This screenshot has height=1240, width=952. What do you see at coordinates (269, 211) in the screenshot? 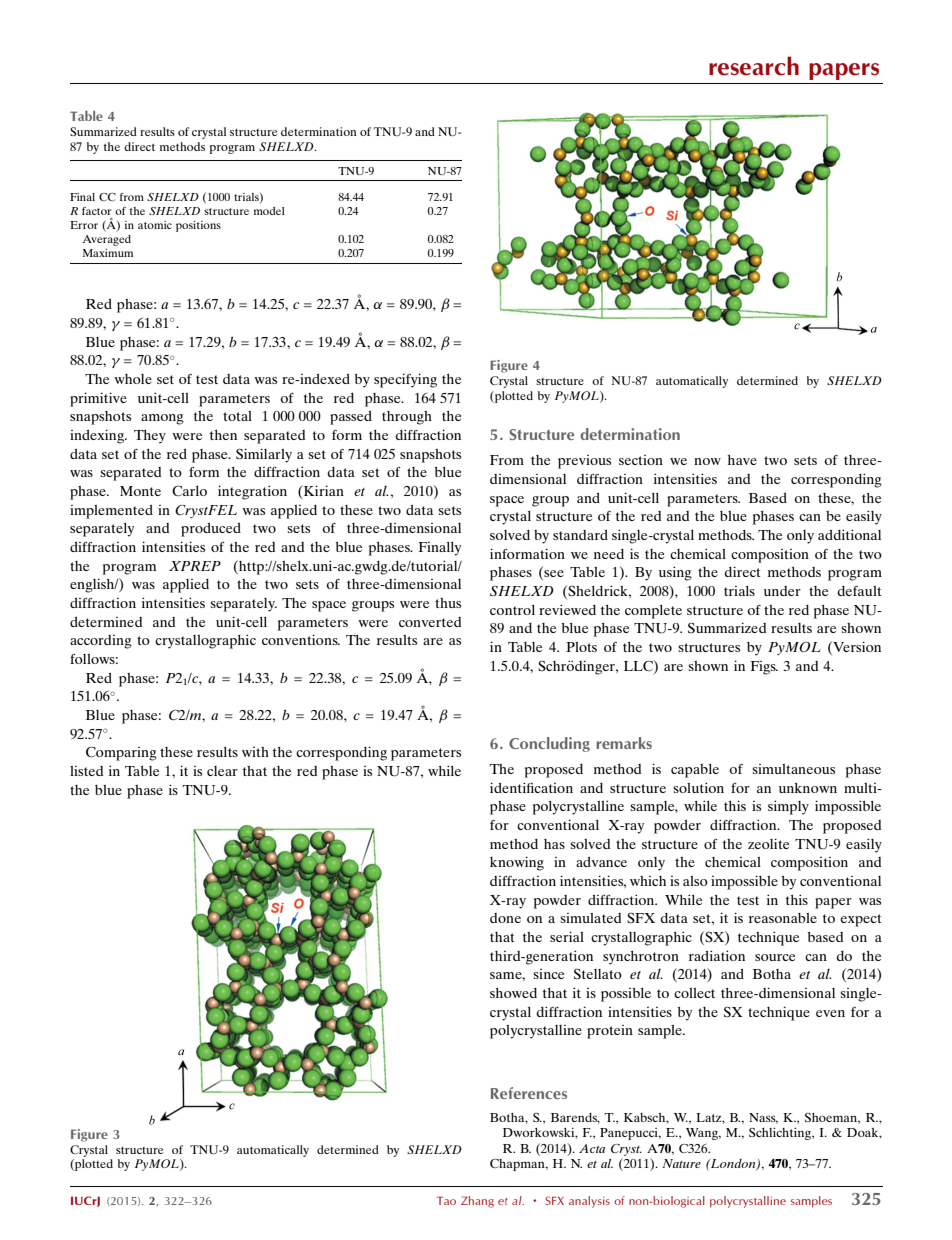
I see `model` at bounding box center [269, 211].
